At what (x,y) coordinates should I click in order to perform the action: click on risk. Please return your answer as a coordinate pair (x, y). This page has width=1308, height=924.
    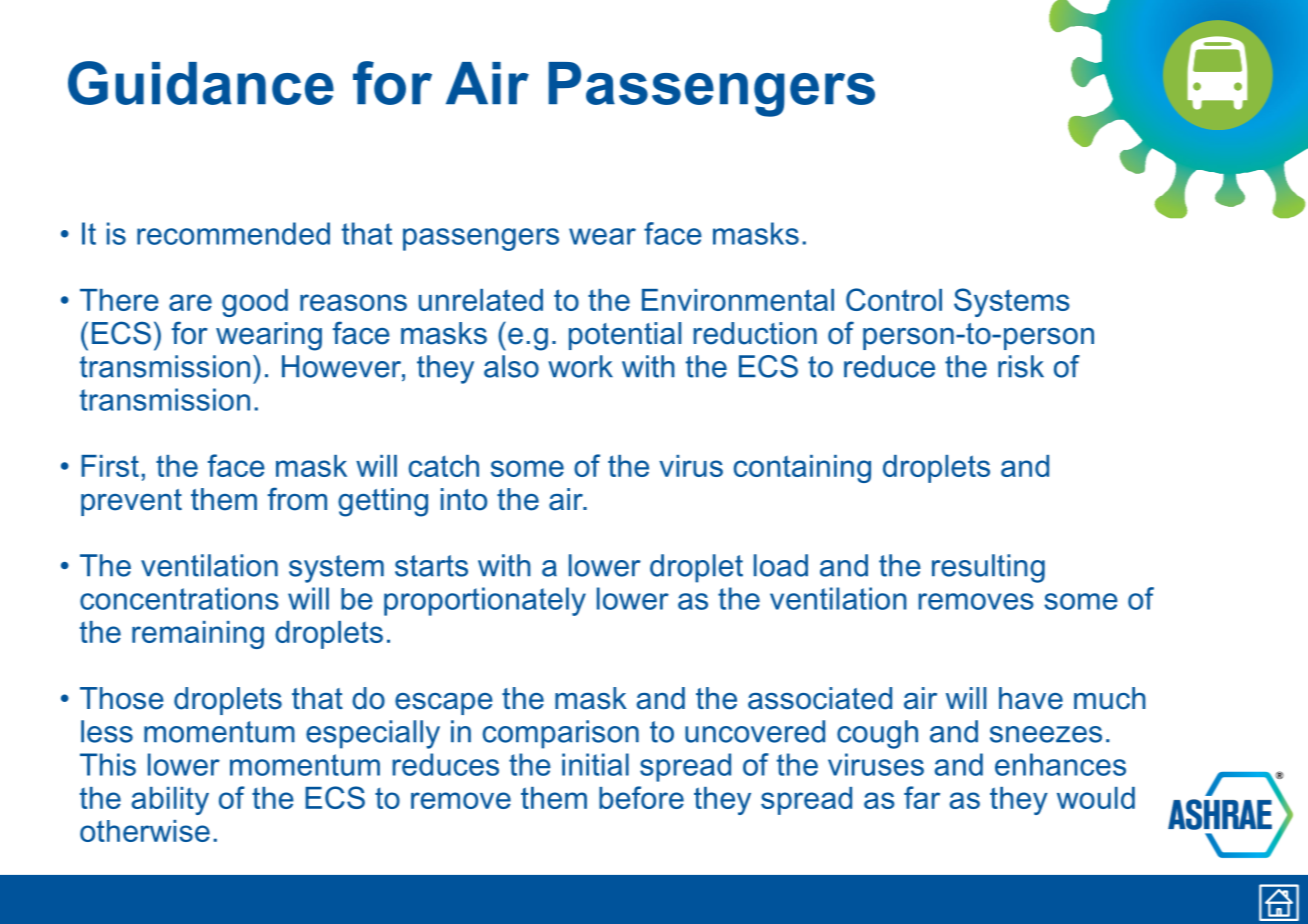
    Looking at the image, I should click on (1021, 366).
